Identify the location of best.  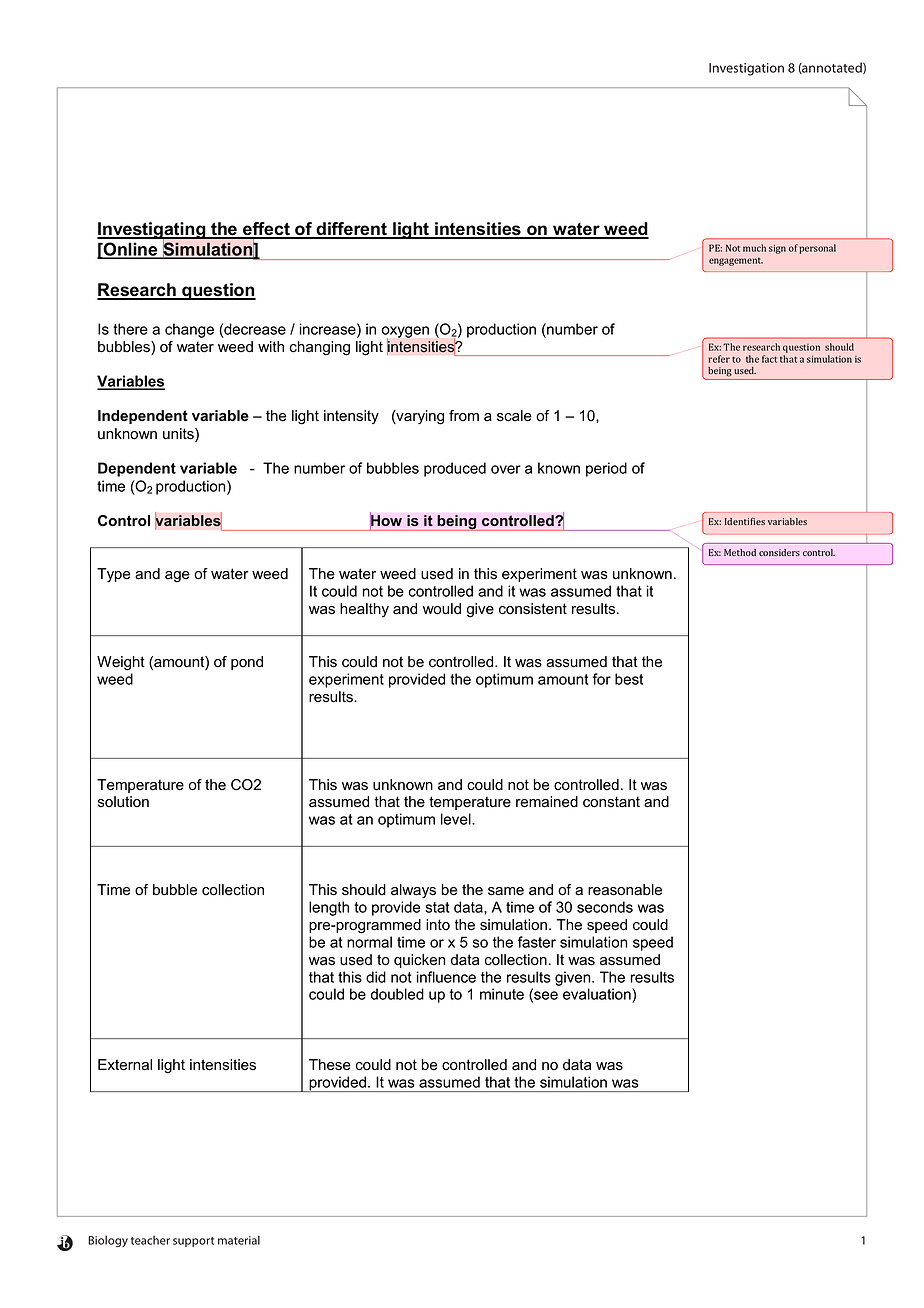
(629, 679).
